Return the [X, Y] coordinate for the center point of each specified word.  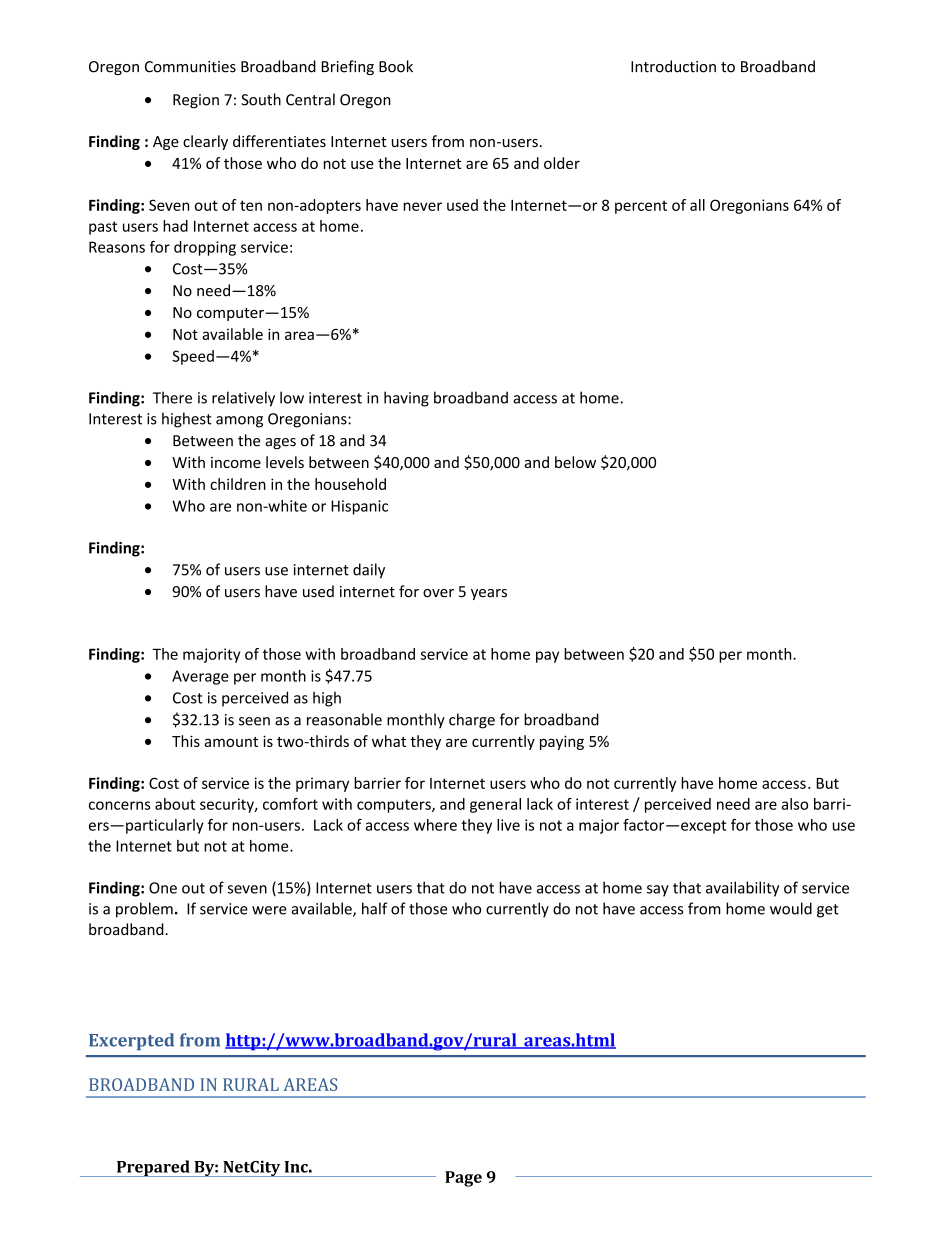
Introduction [673, 66]
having [406, 399]
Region [196, 101]
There [172, 397]
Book [396, 66]
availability [742, 889]
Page [463, 1179]
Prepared [153, 1168]
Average [200, 677]
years [489, 594]
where [435, 825]
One [163, 888]
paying [562, 742]
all [697, 205]
